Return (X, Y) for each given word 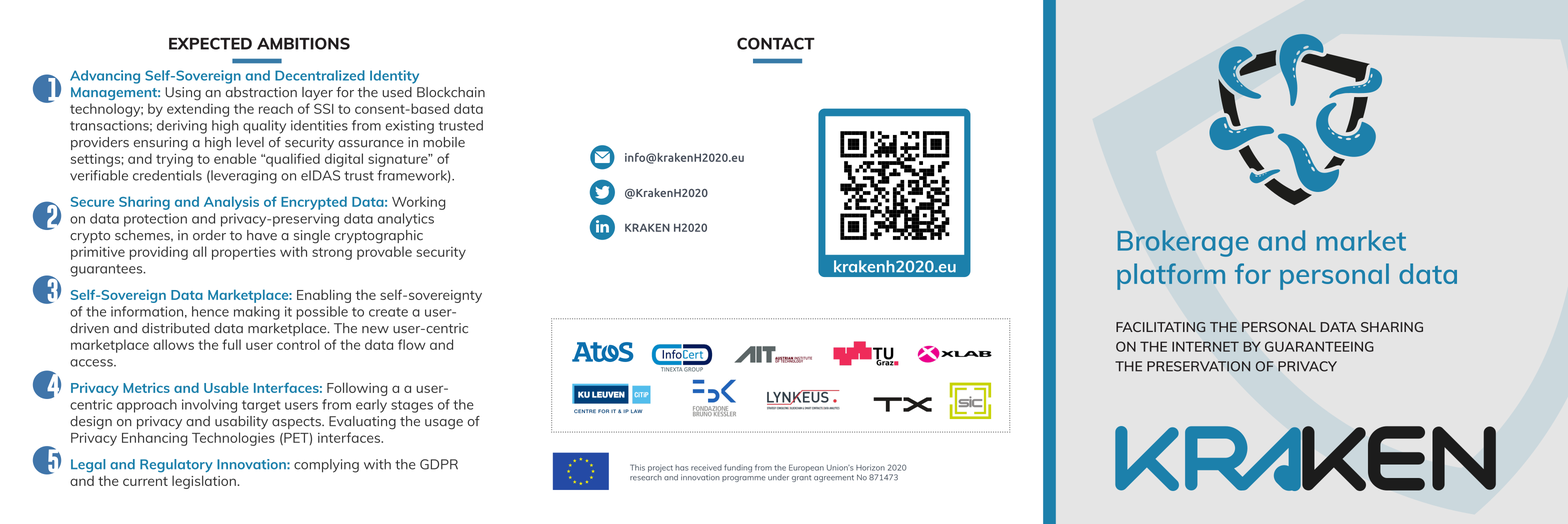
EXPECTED (210, 43)
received (706, 467)
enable (235, 158)
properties (244, 253)
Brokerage (1183, 243)
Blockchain (451, 92)
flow (412, 344)
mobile (444, 142)
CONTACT (776, 43)
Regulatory (176, 466)
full (231, 344)
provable (384, 253)
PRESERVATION (1199, 366)
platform (1171, 276)
